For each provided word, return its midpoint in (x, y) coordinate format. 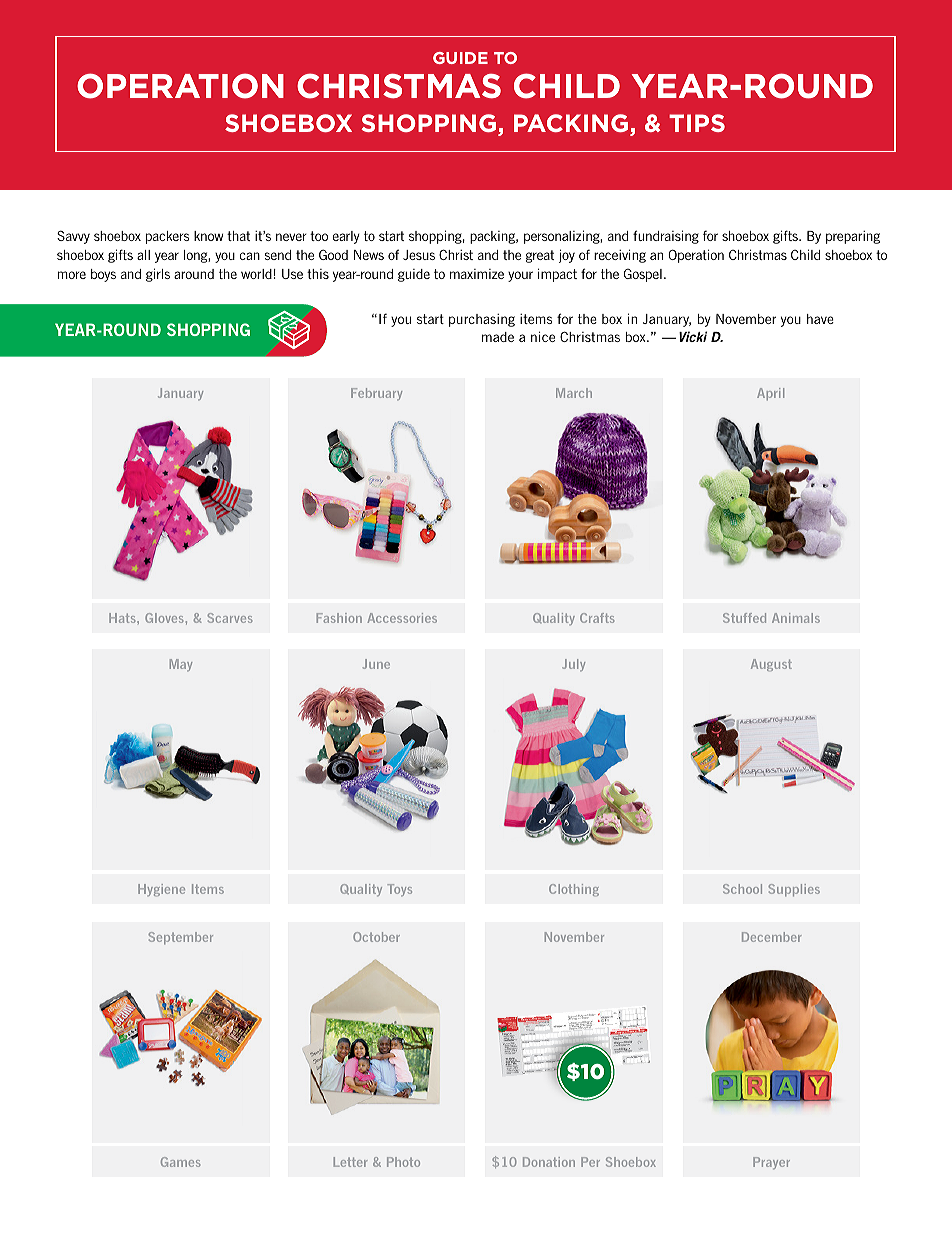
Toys (399, 890)
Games (180, 1162)
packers (167, 237)
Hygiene (161, 890)
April (770, 394)
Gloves (164, 618)
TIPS (697, 123)
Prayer (771, 1163)
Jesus (419, 255)
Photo (403, 1162)
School (742, 889)
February (376, 394)
